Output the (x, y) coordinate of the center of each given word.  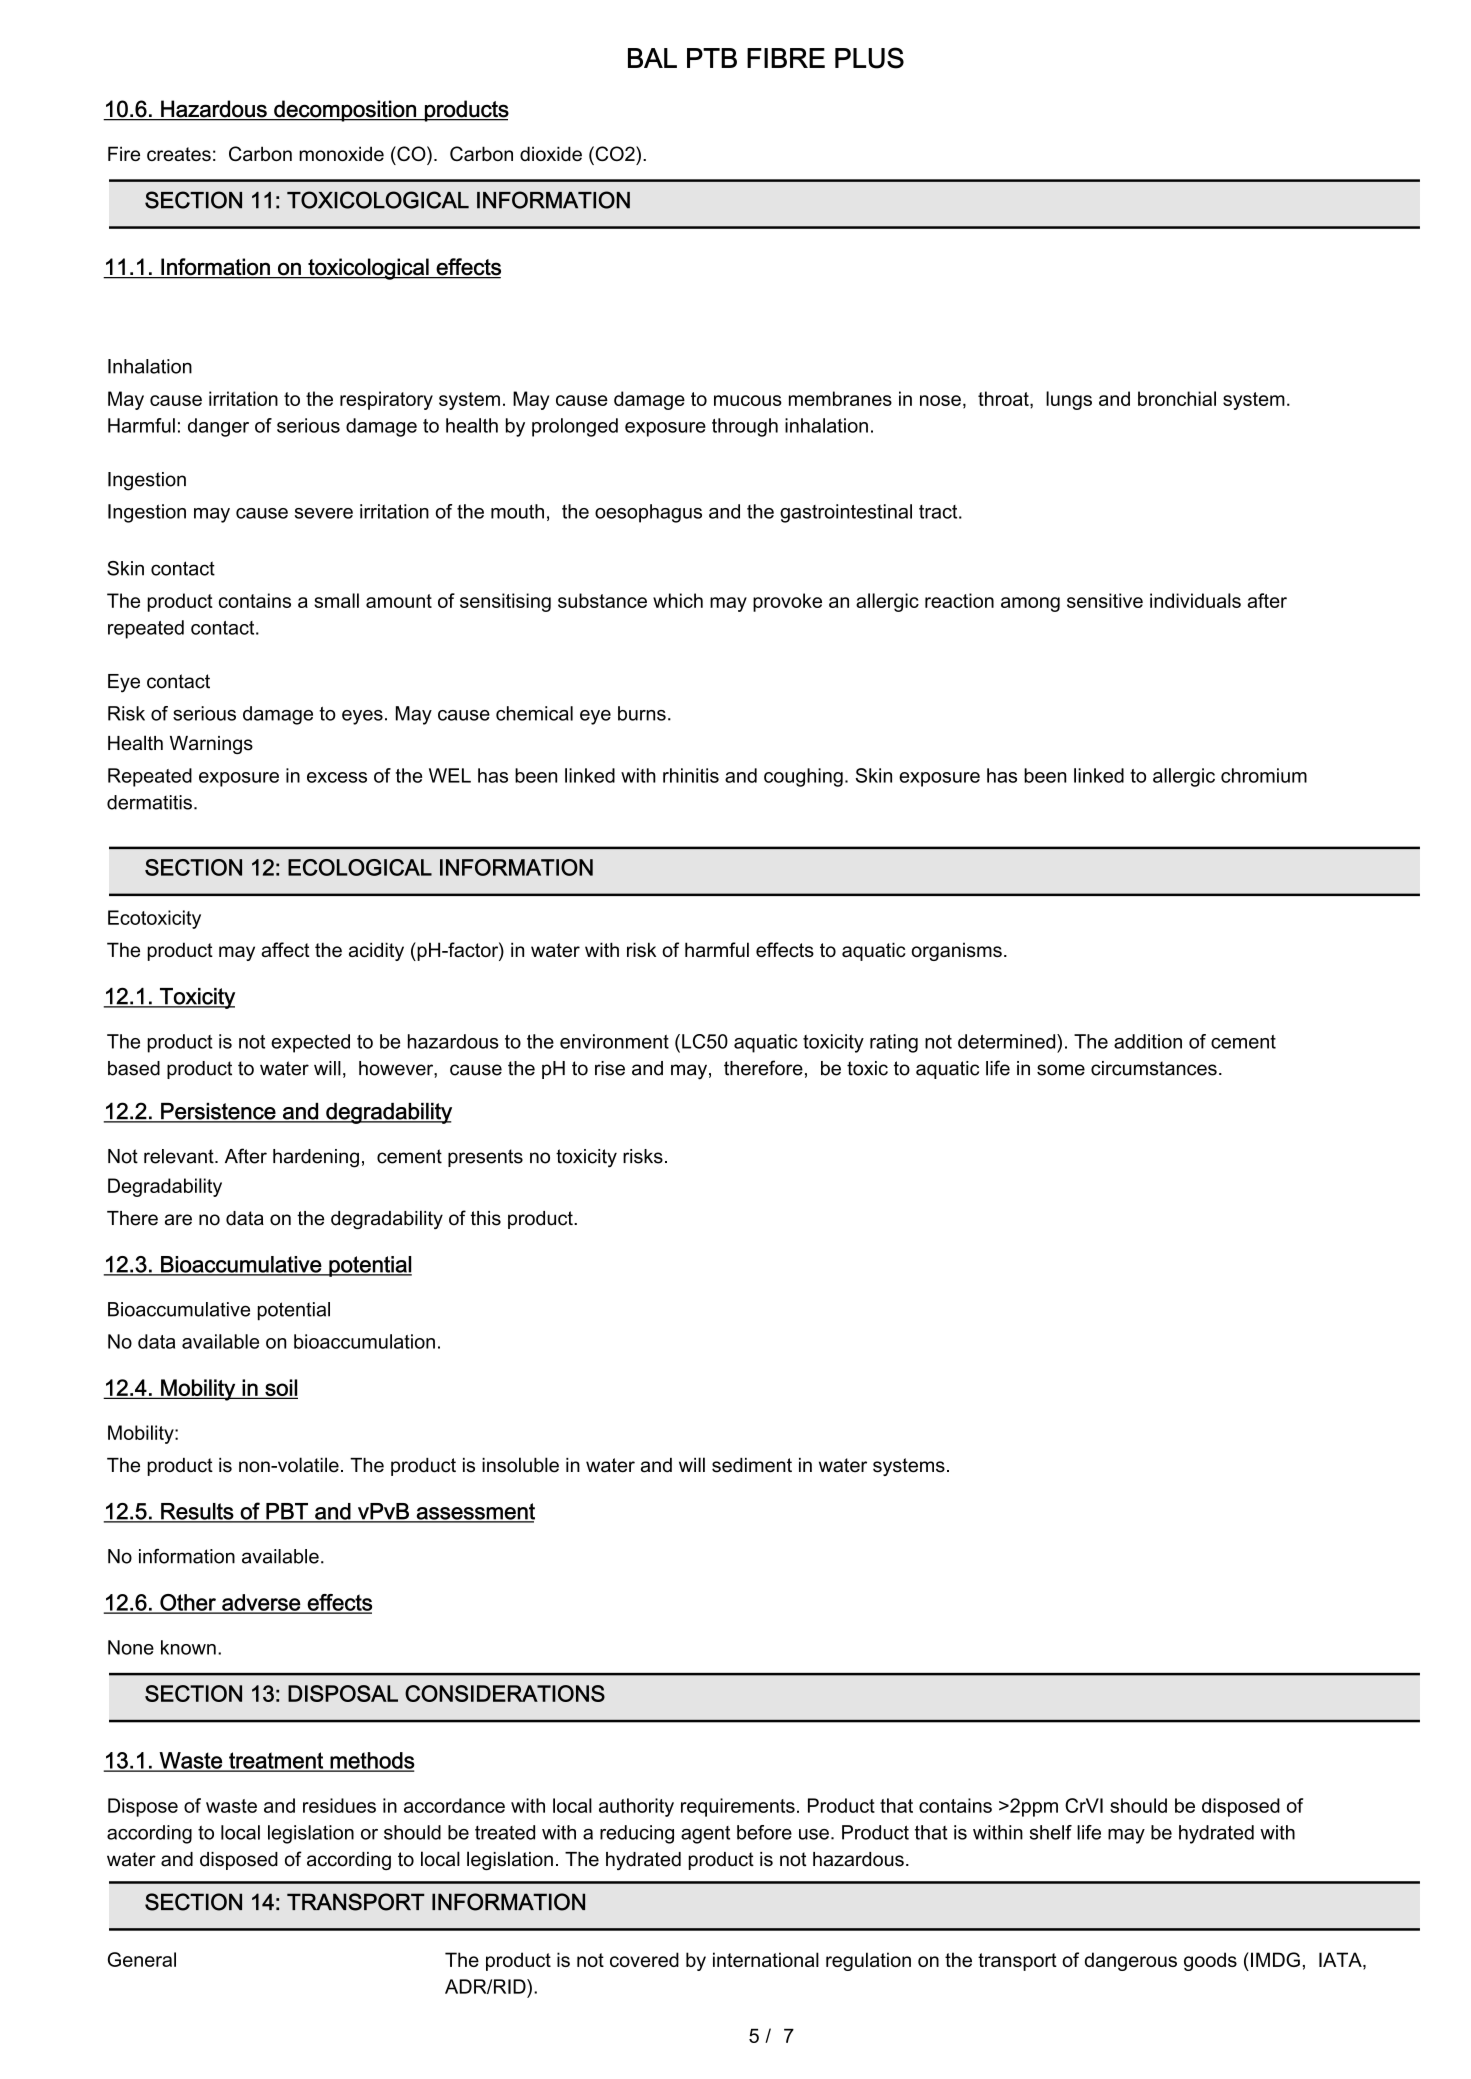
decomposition (345, 111)
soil (280, 1388)
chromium (1264, 775)
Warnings (211, 745)
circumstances (1154, 1068)
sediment (752, 1465)
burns (642, 713)
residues (339, 1805)
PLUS (869, 58)
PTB (712, 58)
